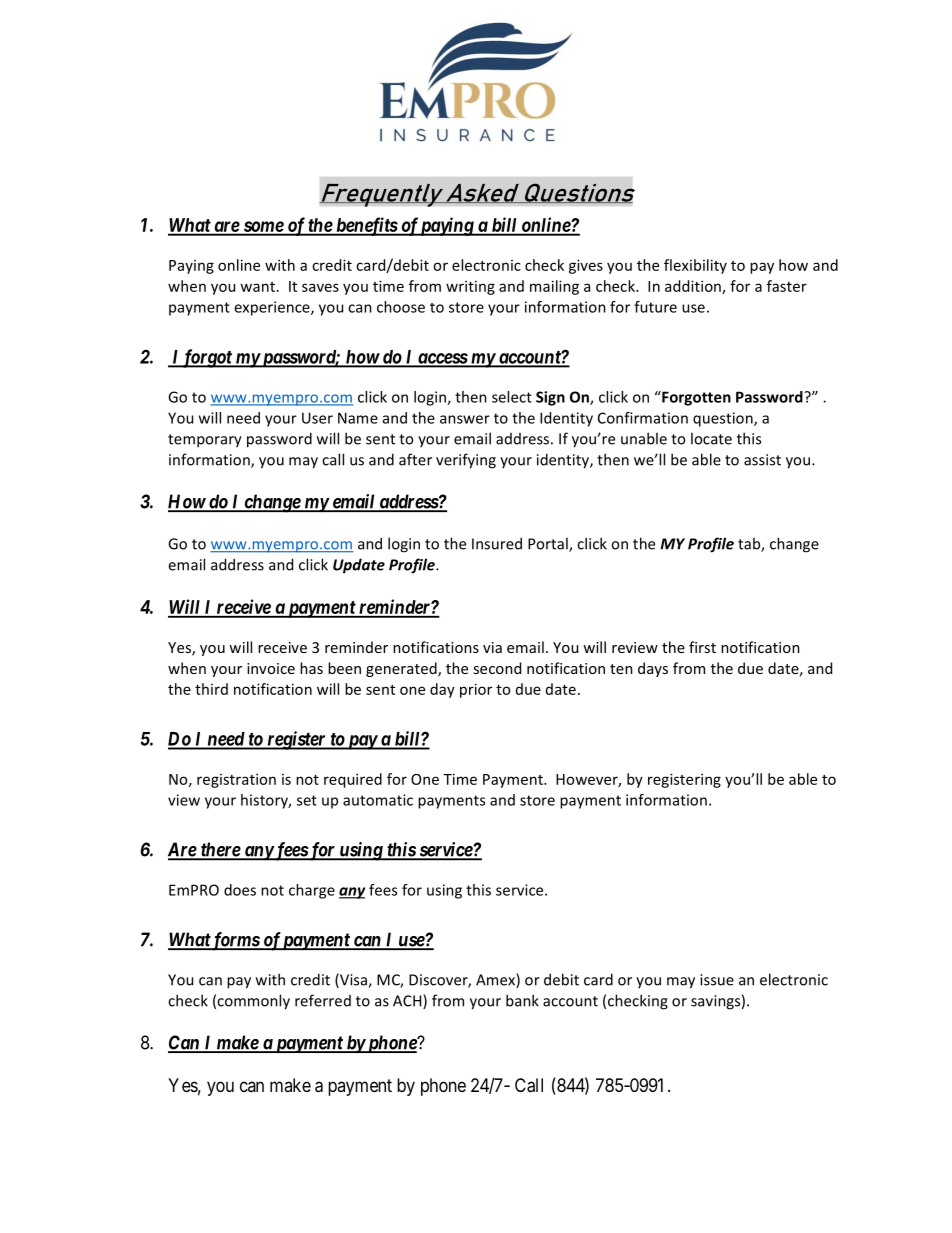  Describe the element at coordinates (711, 438) in the screenshot. I see `locate` at that location.
